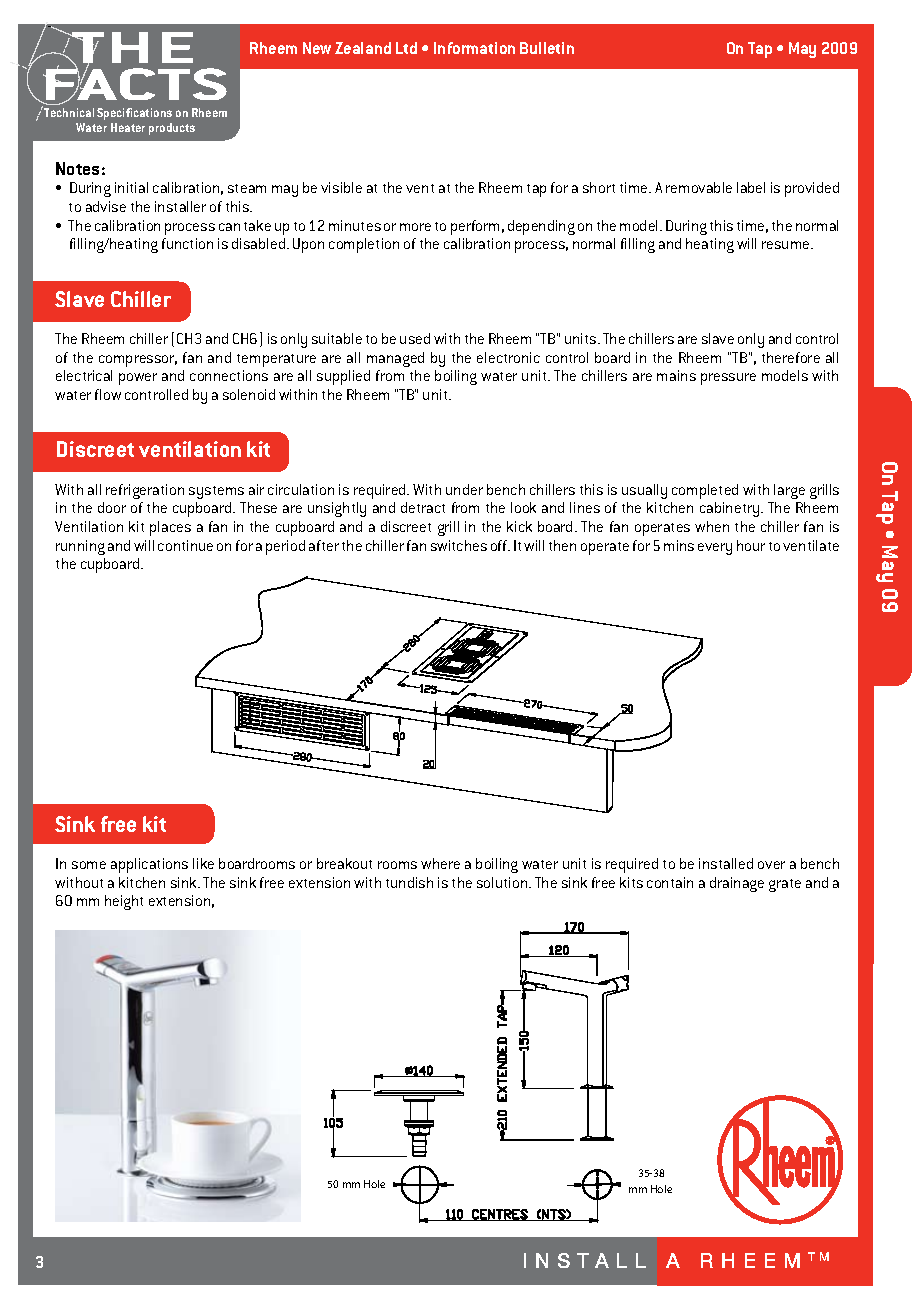 The height and width of the screenshot is (1308, 924). What do you see at coordinates (185, 545) in the screenshot?
I see `continue` at bounding box center [185, 545].
